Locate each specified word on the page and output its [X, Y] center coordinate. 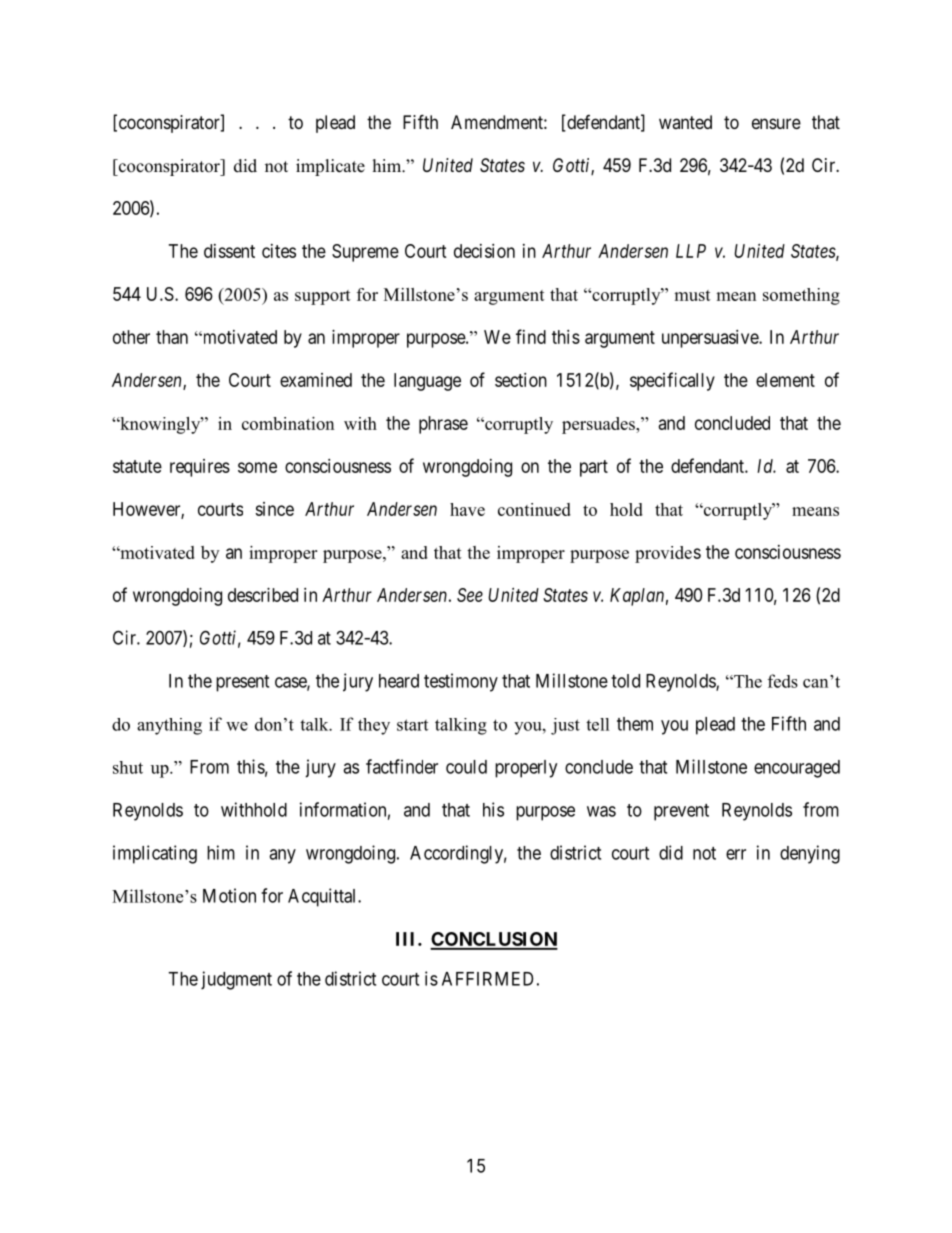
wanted [685, 122]
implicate [330, 167]
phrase [443, 425]
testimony [461, 682]
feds [783, 681]
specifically [672, 381]
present [242, 683]
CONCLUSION [494, 940]
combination [288, 423]
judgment [236, 980]
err [736, 854]
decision [484, 251]
